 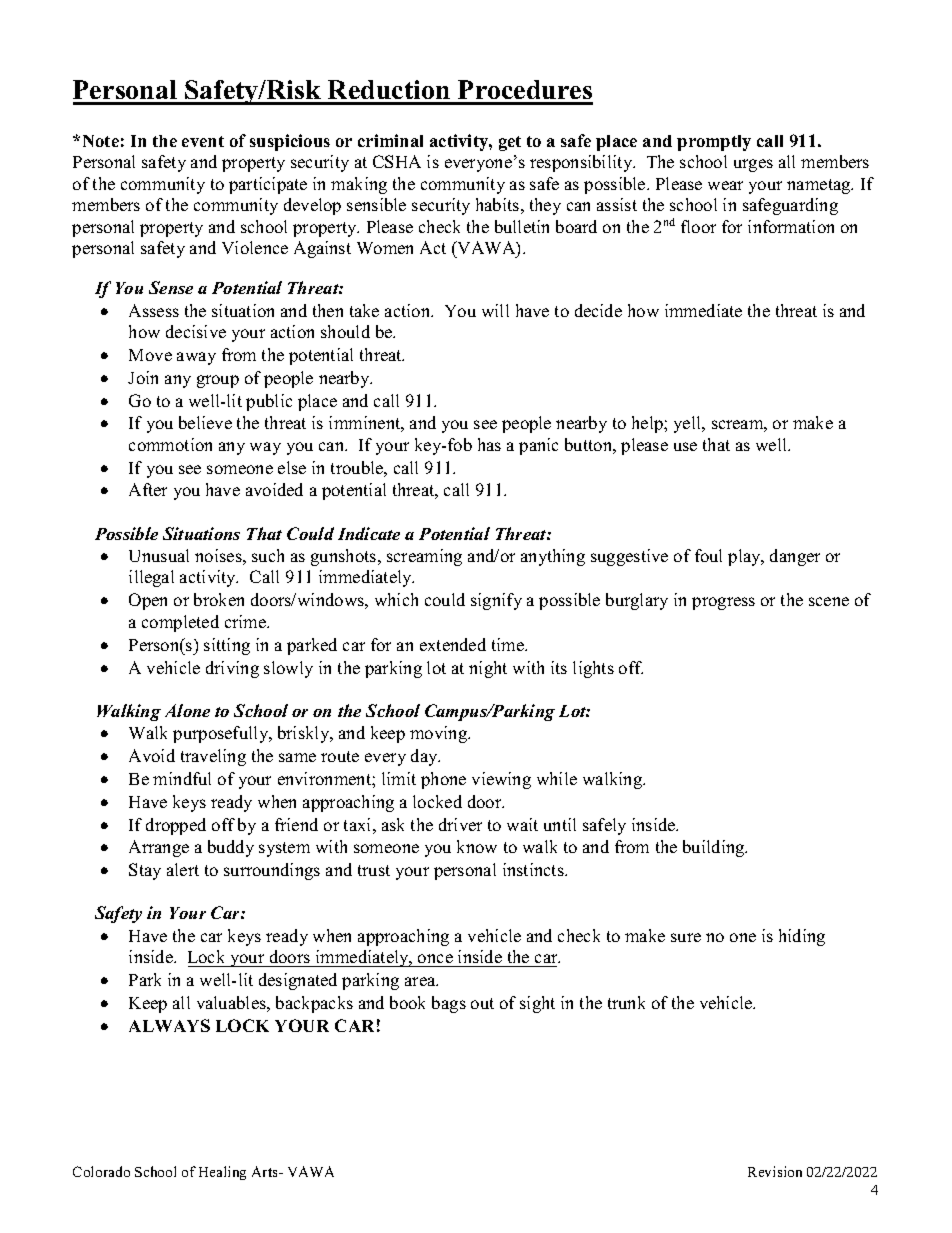 What do you see at coordinates (460, 824) in the image?
I see `driver` at bounding box center [460, 824].
